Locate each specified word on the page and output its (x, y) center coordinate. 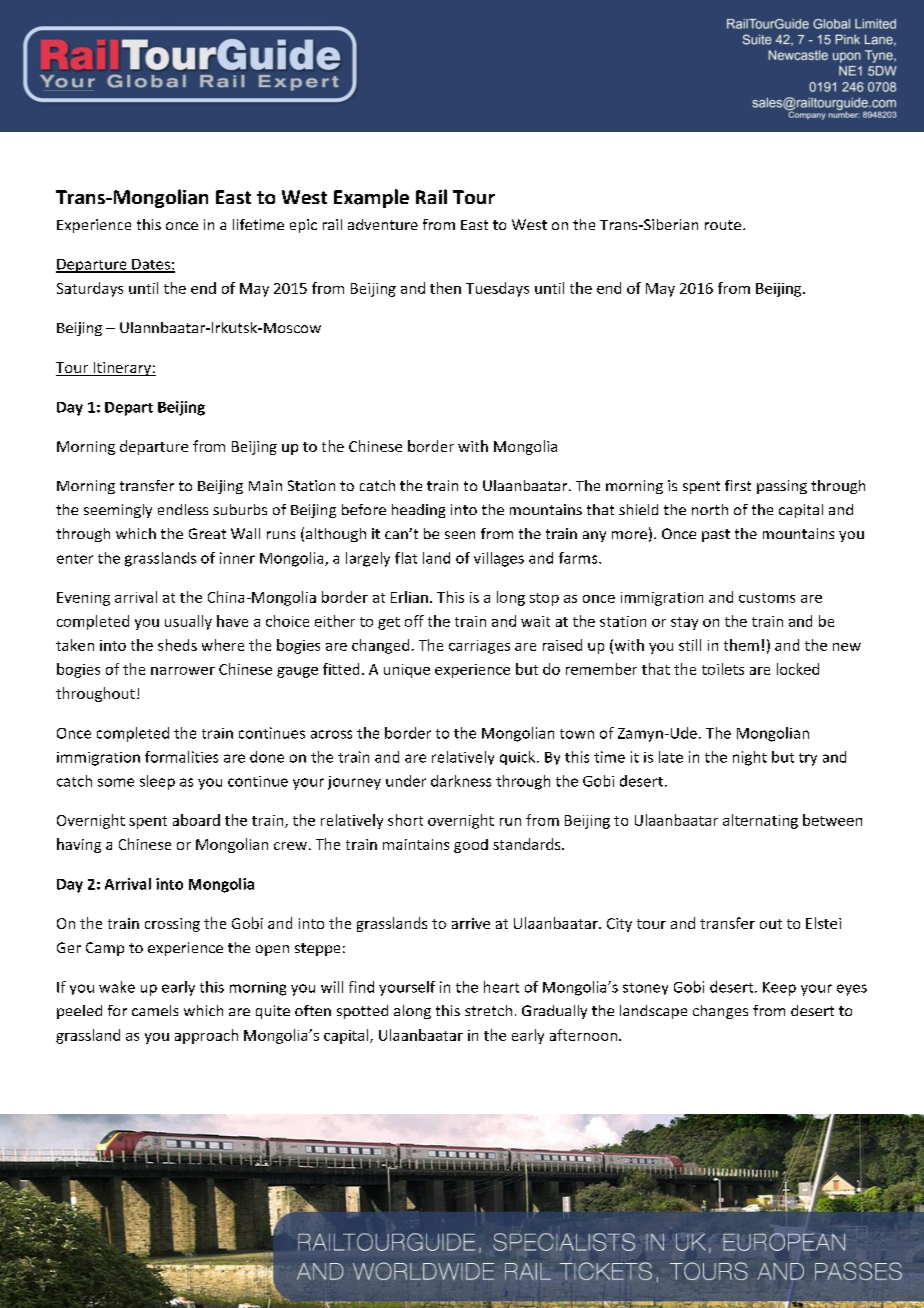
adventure (383, 224)
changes (720, 1012)
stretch (488, 1010)
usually (188, 622)
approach (206, 1036)
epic (303, 226)
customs (767, 598)
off (414, 621)
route (724, 225)
